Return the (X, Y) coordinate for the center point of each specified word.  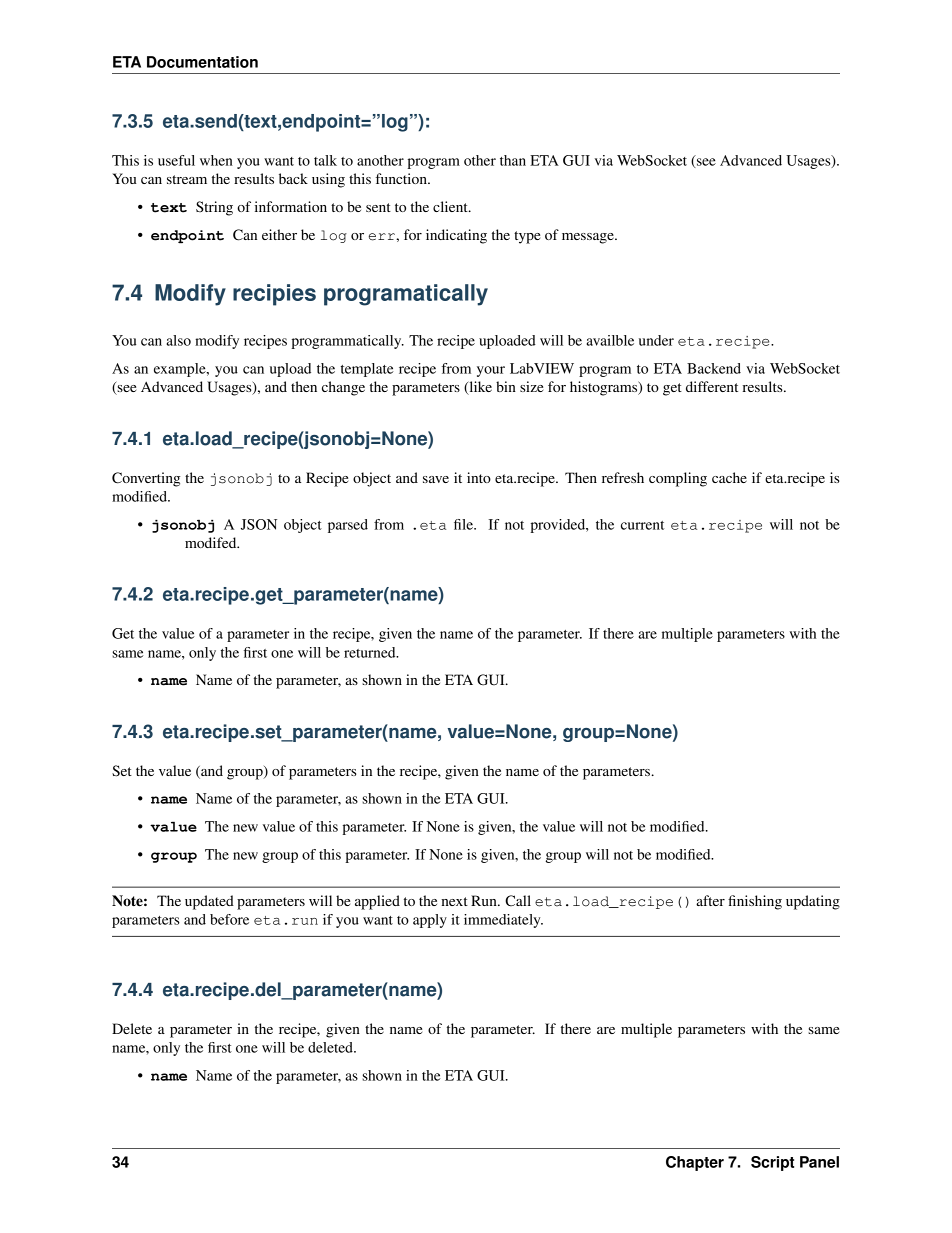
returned (371, 652)
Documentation (202, 62)
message (589, 238)
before (229, 919)
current (643, 525)
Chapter (695, 1163)
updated (209, 902)
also (178, 340)
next (454, 901)
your (491, 371)
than (513, 160)
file (464, 524)
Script (772, 1163)
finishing (755, 902)
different (712, 386)
